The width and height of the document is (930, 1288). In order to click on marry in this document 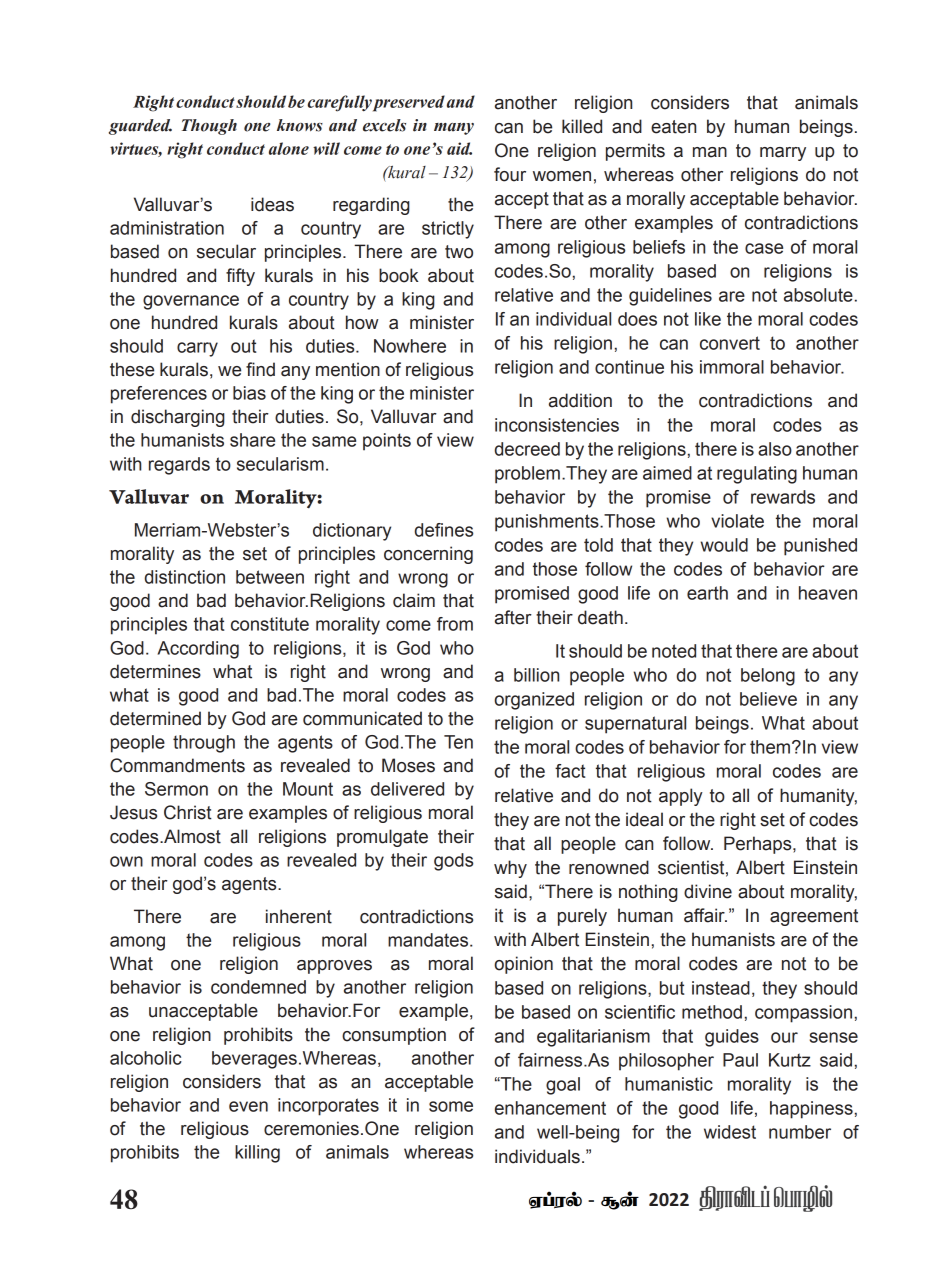, I will do `click(783, 154)`.
